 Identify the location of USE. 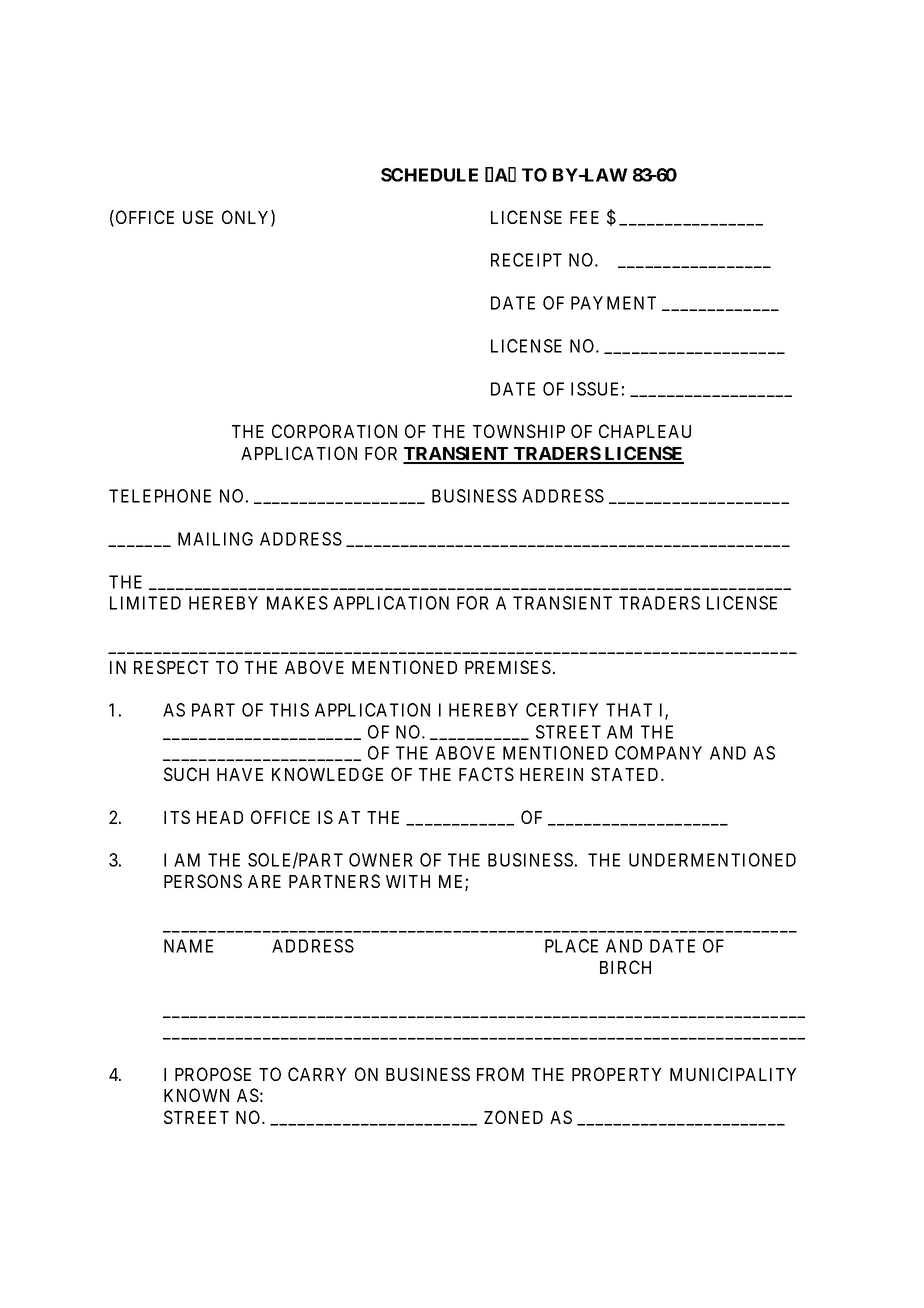
(198, 217).
